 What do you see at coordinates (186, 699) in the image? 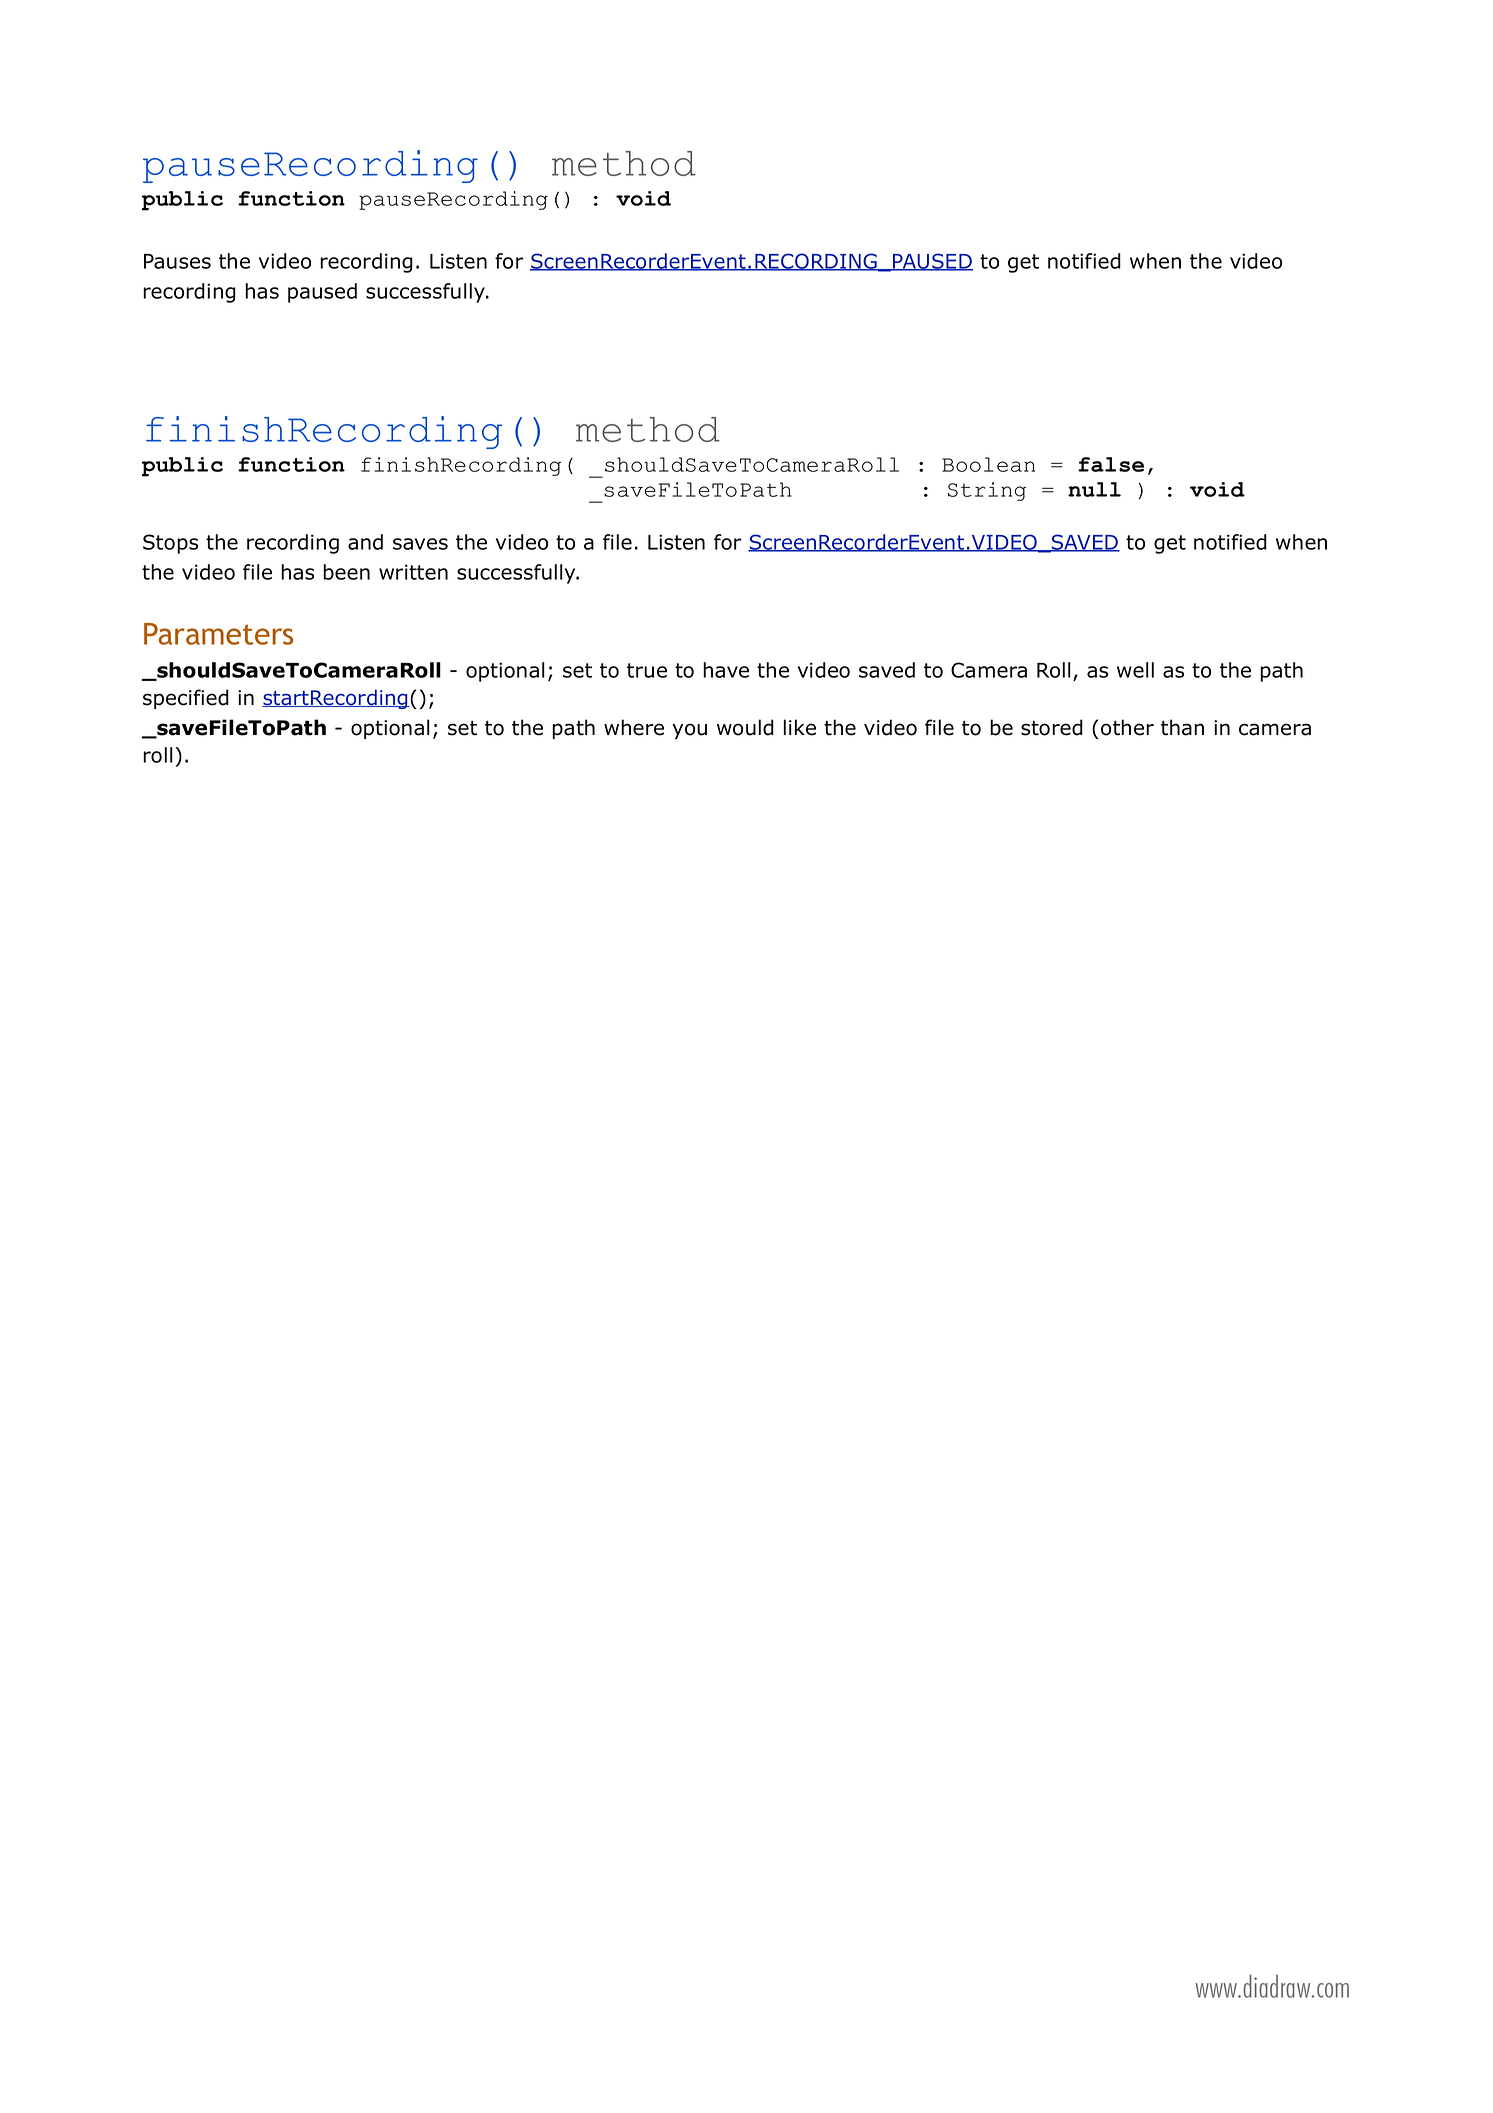
I see `specified` at bounding box center [186, 699].
